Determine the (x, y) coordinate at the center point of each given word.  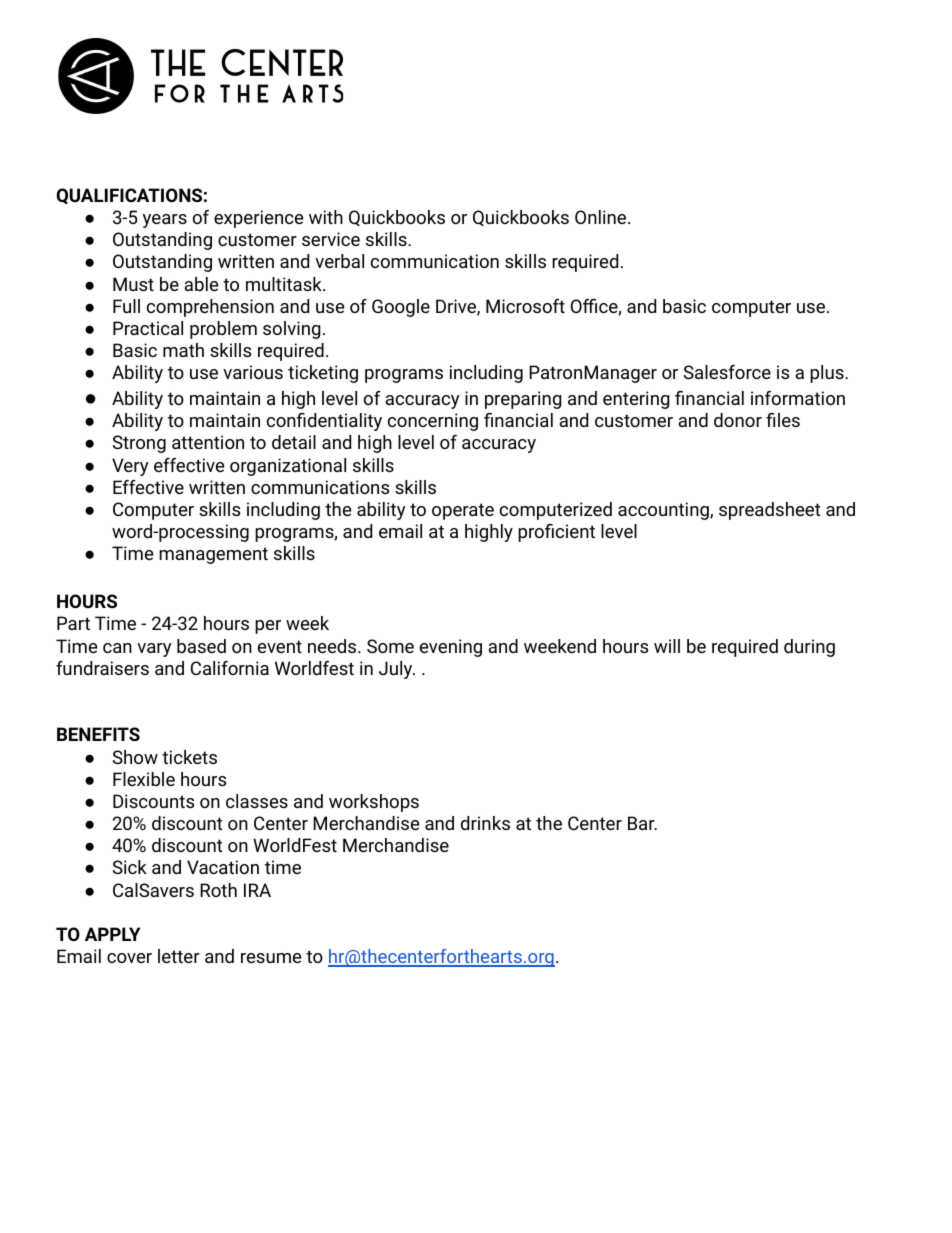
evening (451, 648)
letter (179, 956)
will (667, 646)
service (331, 239)
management (213, 555)
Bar (642, 823)
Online (600, 217)
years (165, 221)
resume (271, 958)
